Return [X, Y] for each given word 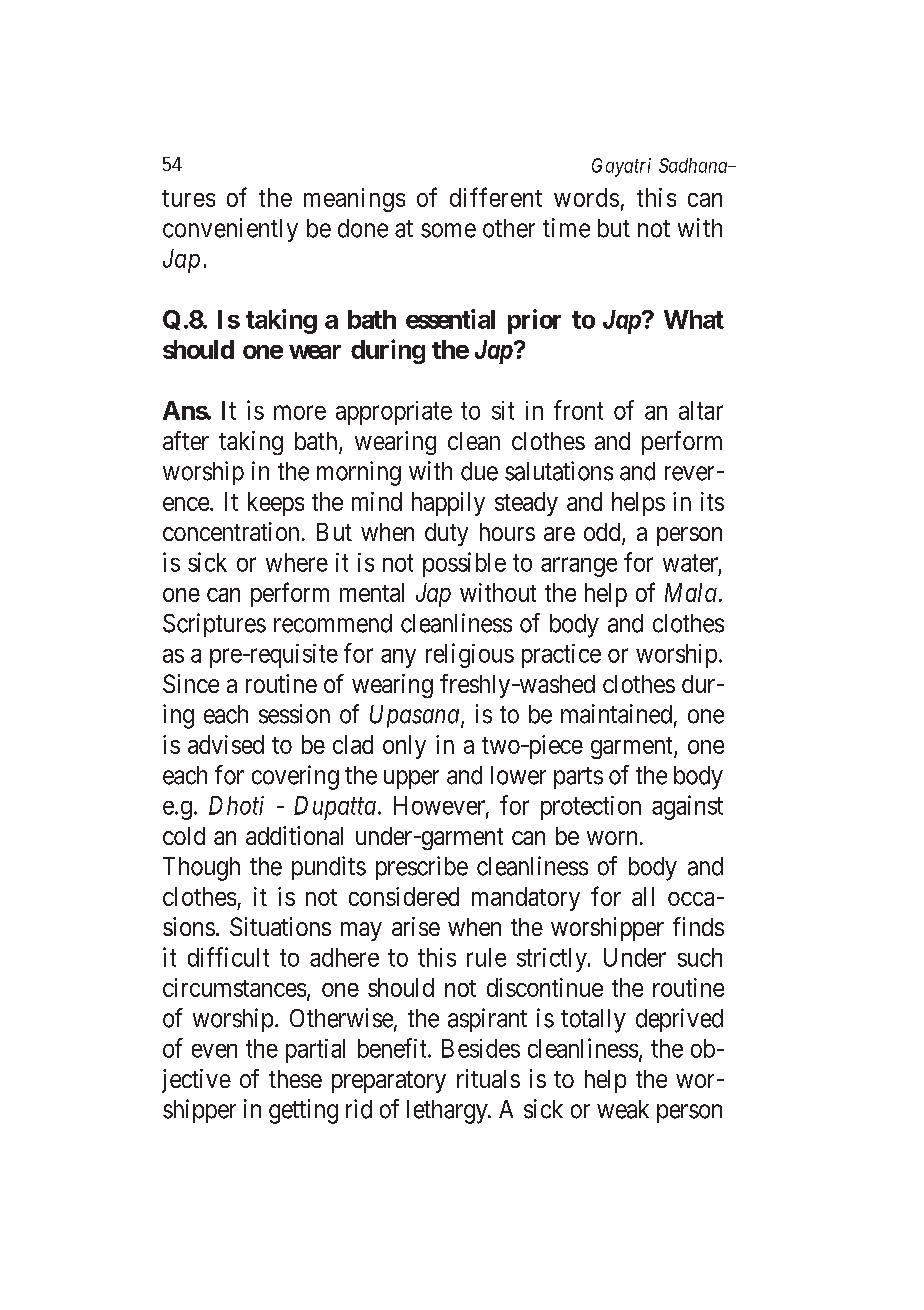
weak [623, 1109]
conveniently [230, 230]
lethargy [448, 1112]
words [586, 197]
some [448, 230]
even [214, 1051]
